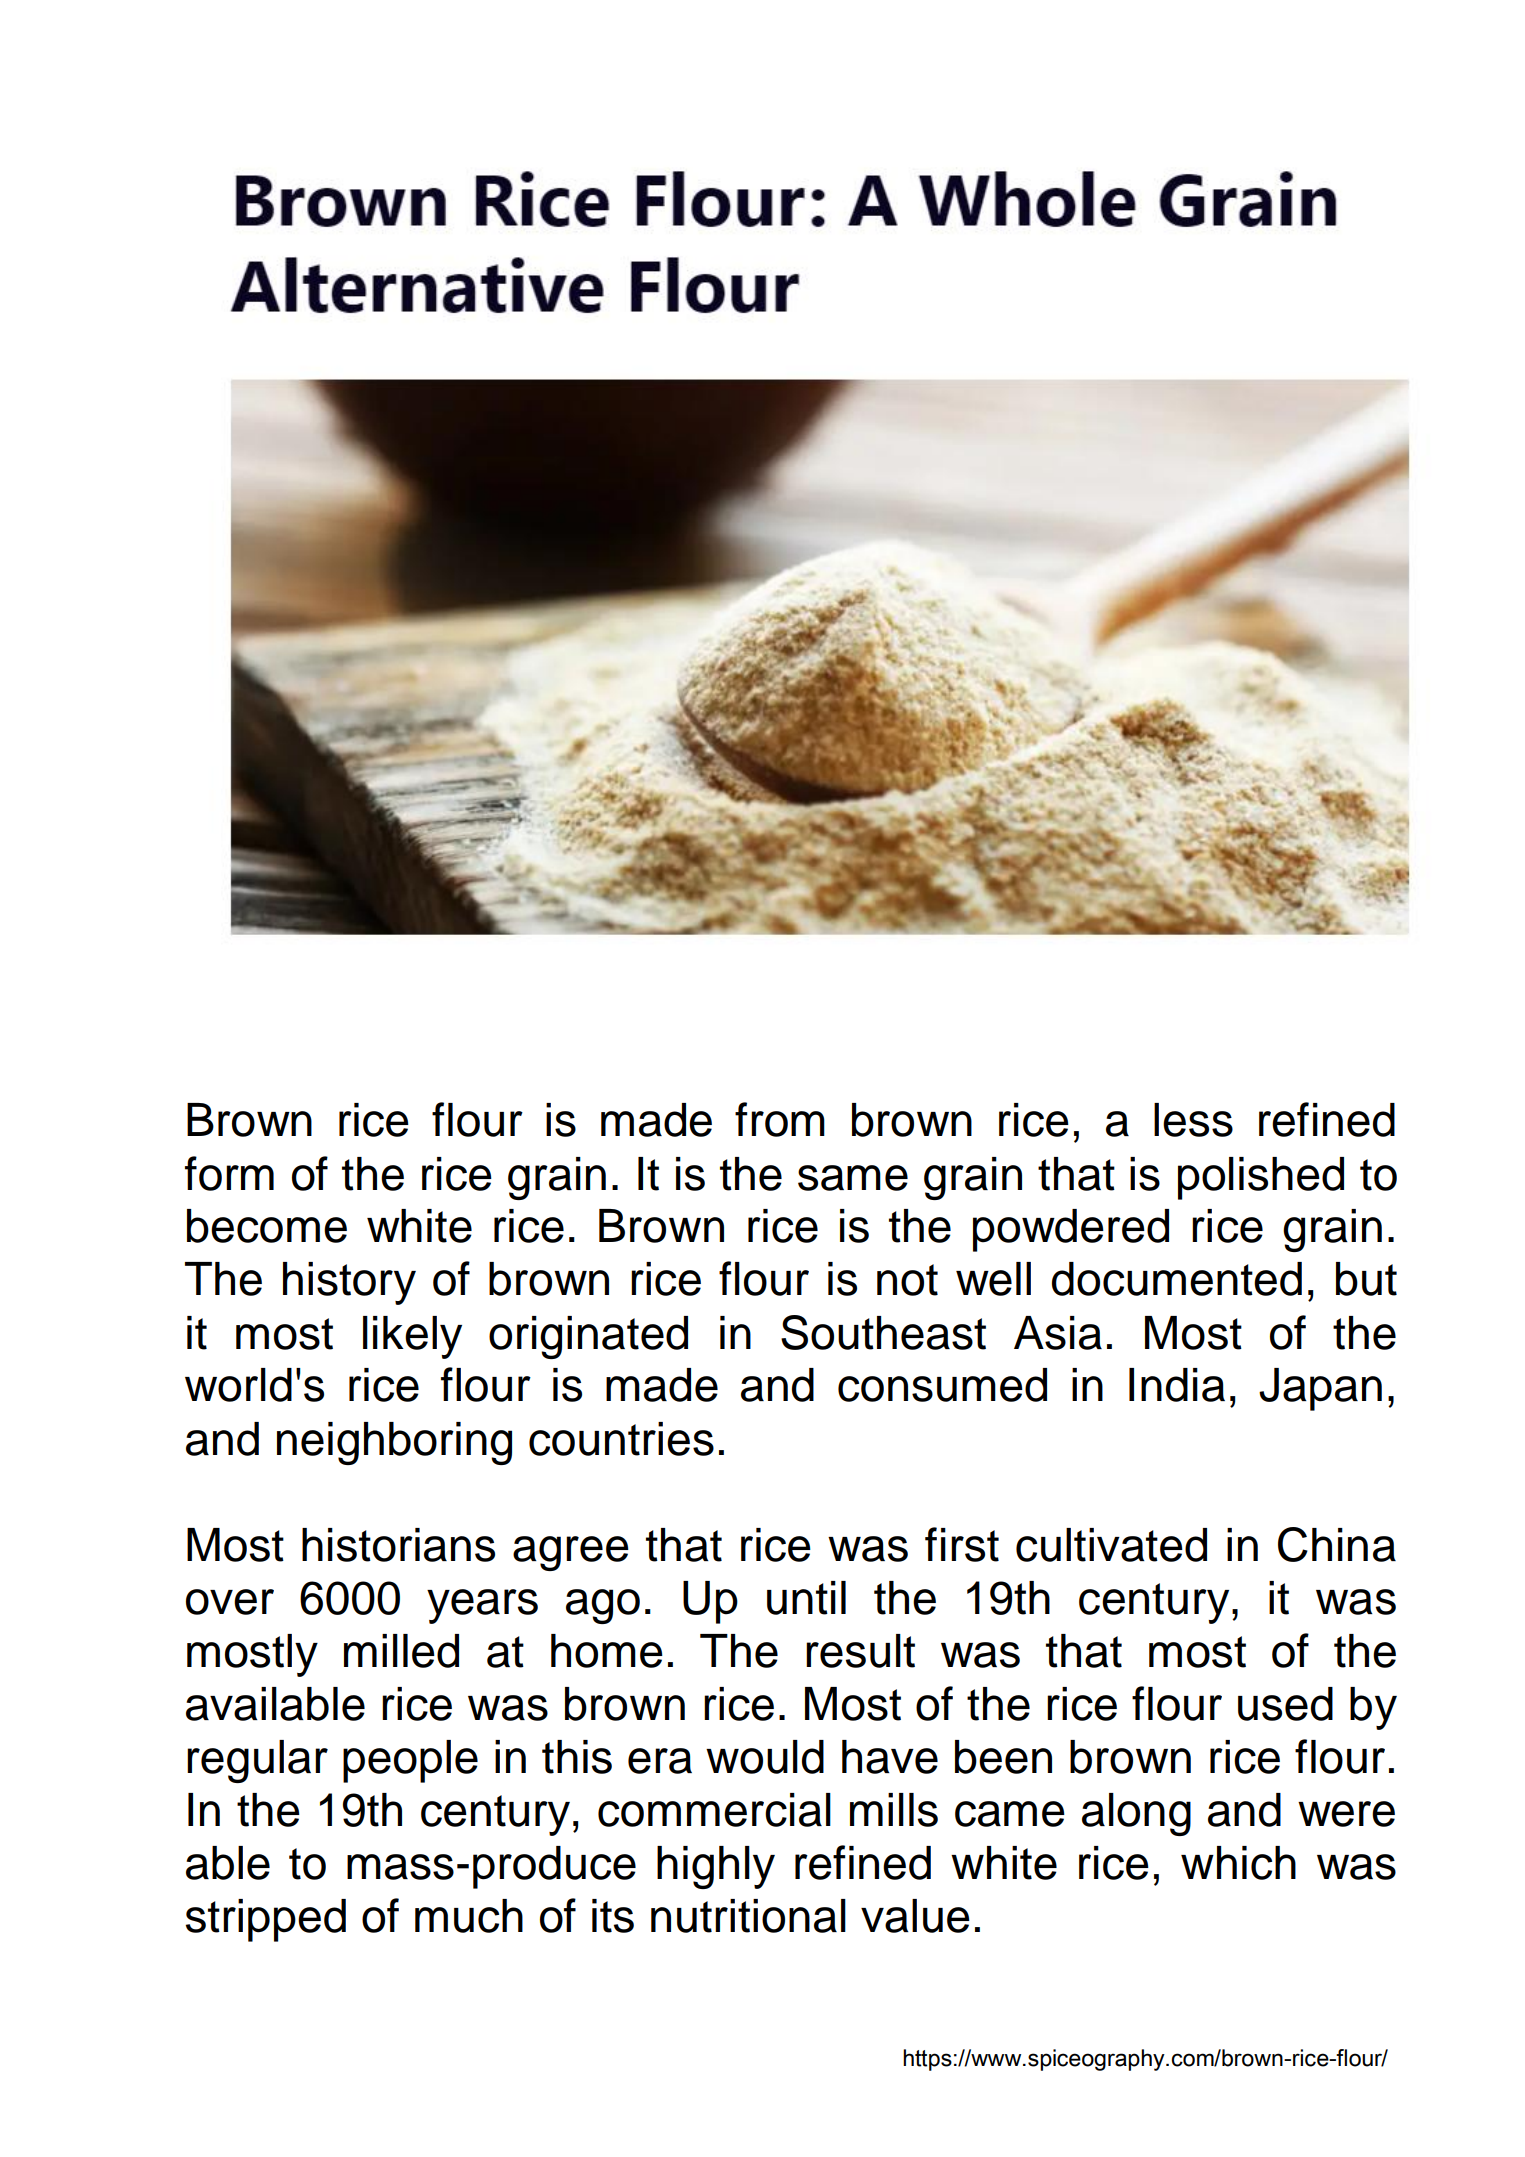  I want to click on result, so click(860, 1651).
